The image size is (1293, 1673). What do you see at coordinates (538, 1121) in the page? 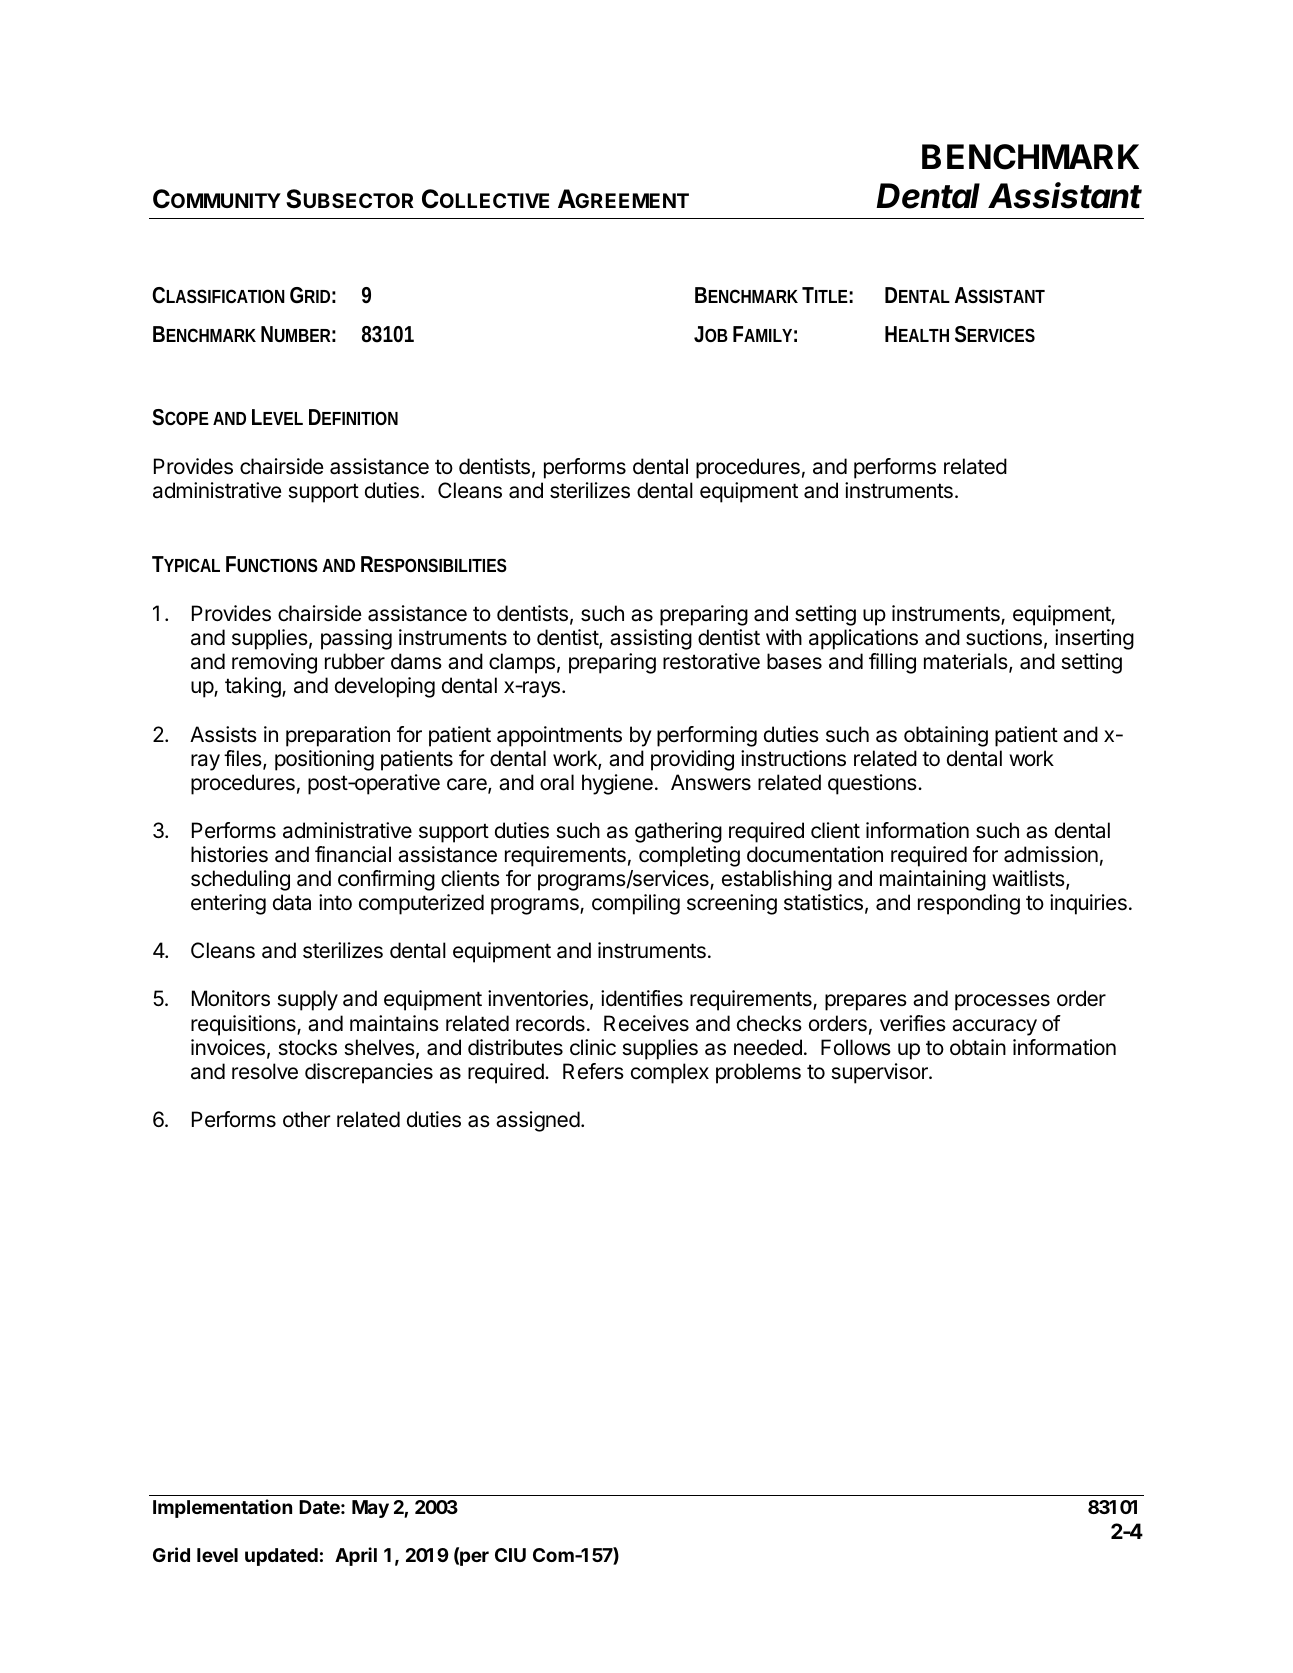
I see `assigned` at bounding box center [538, 1121].
